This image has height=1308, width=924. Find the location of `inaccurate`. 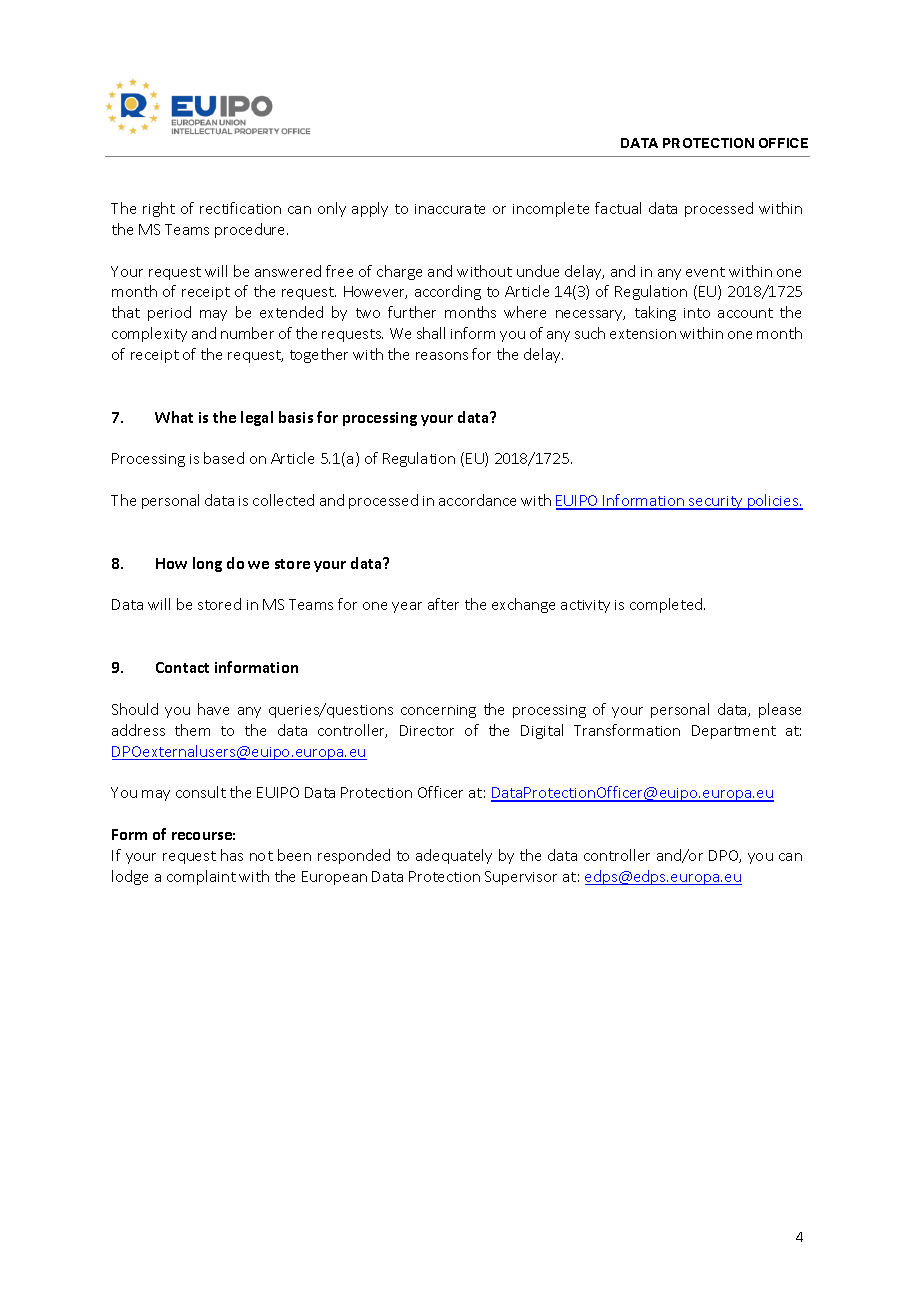

inaccurate is located at coordinates (450, 209).
